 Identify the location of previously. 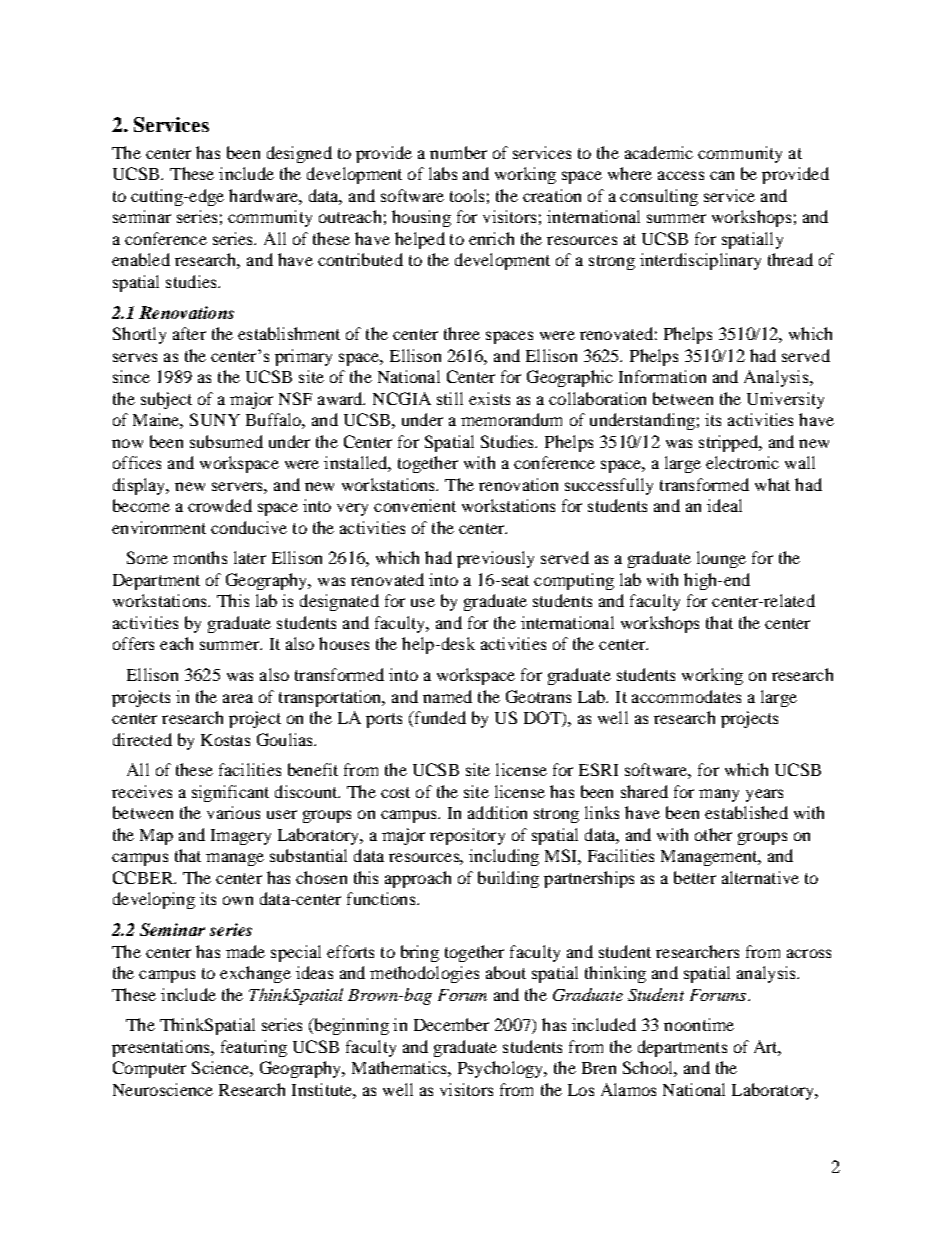
(495, 559).
